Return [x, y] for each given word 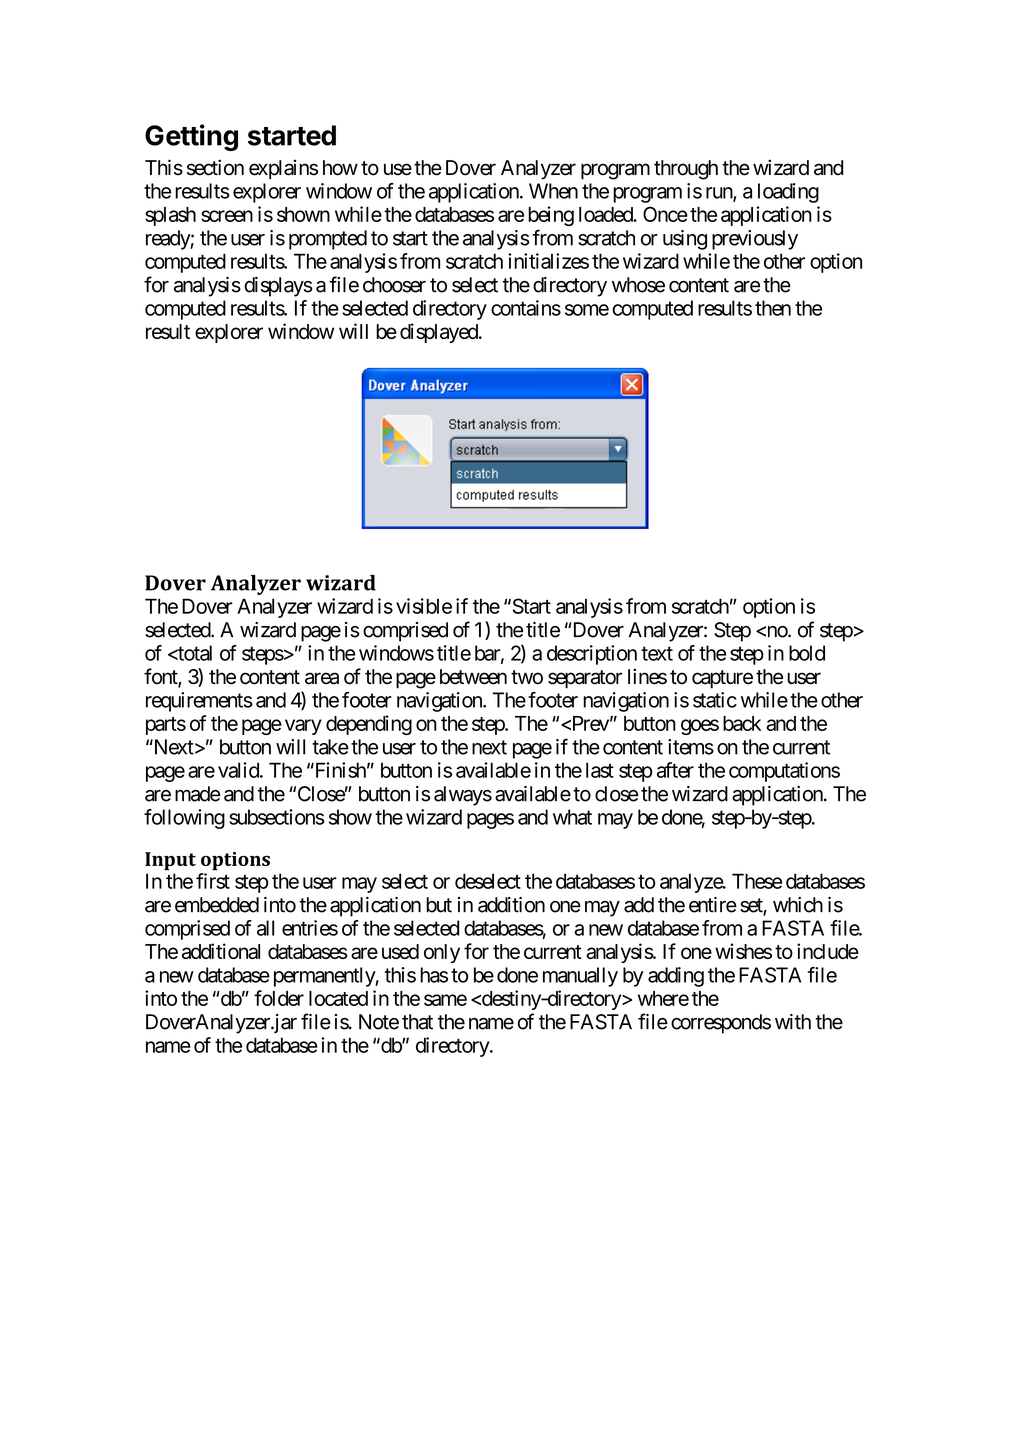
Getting [191, 137]
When [553, 191]
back [742, 723]
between [473, 677]
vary [303, 727]
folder [279, 998]
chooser [394, 285]
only [442, 953]
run [720, 194]
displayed [439, 333]
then [773, 308]
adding [676, 977]
